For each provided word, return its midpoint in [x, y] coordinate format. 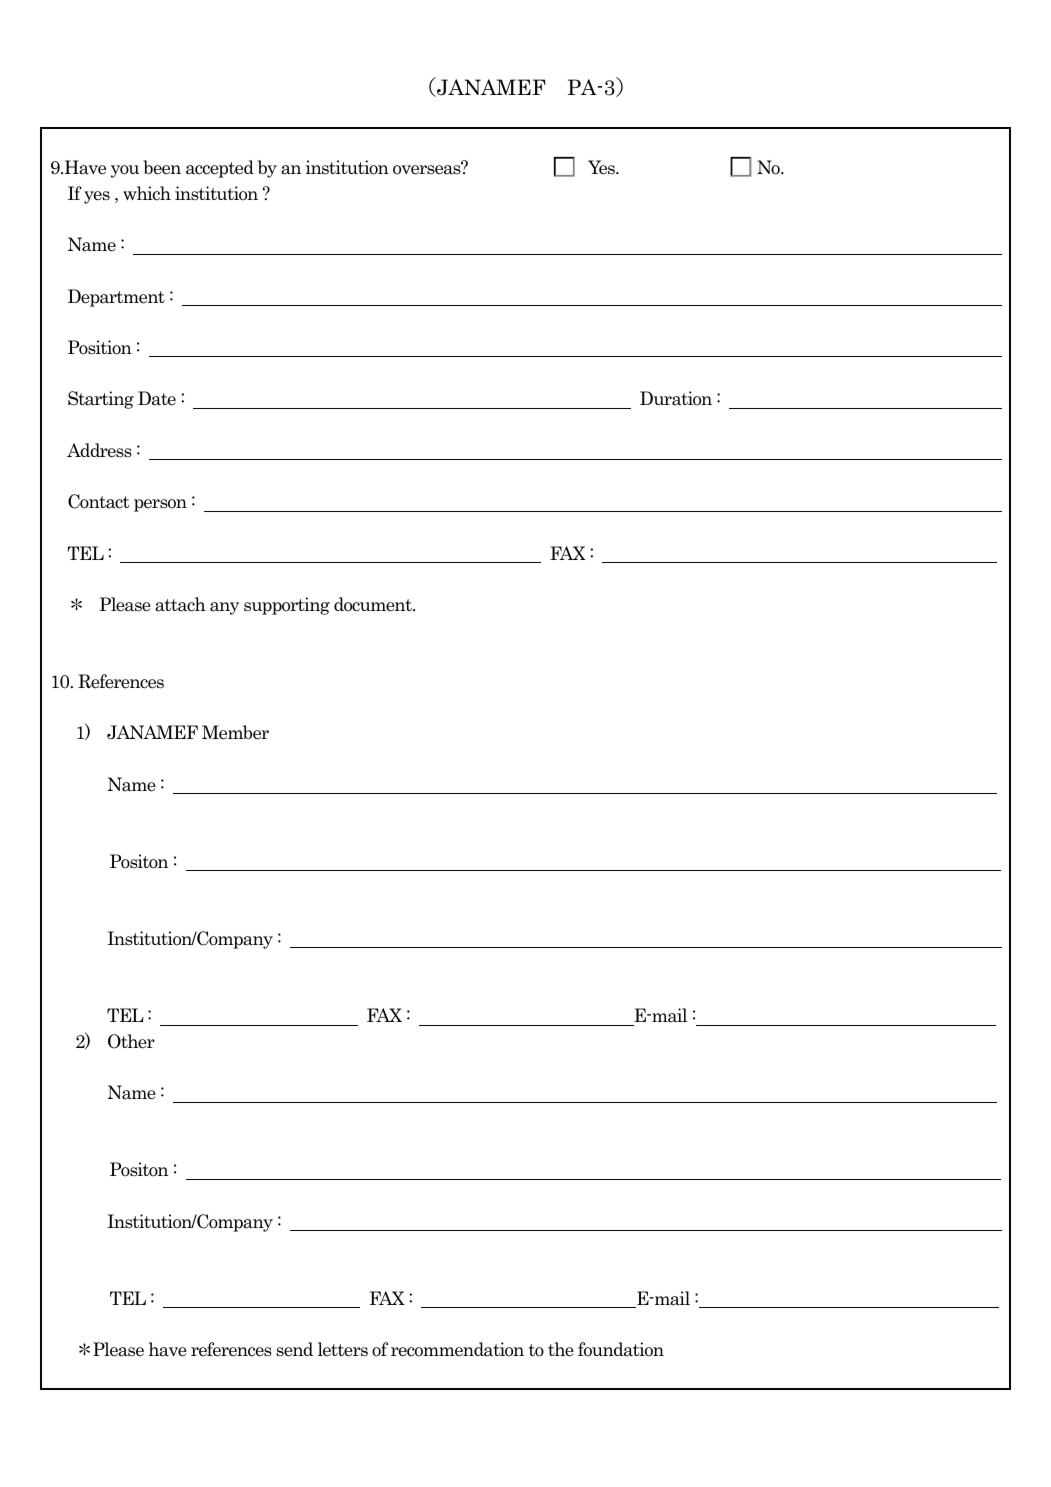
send [294, 1349]
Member [235, 732]
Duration [676, 398]
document [374, 604]
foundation [621, 1349]
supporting [287, 606]
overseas [428, 169]
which [147, 193]
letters [343, 1349]
